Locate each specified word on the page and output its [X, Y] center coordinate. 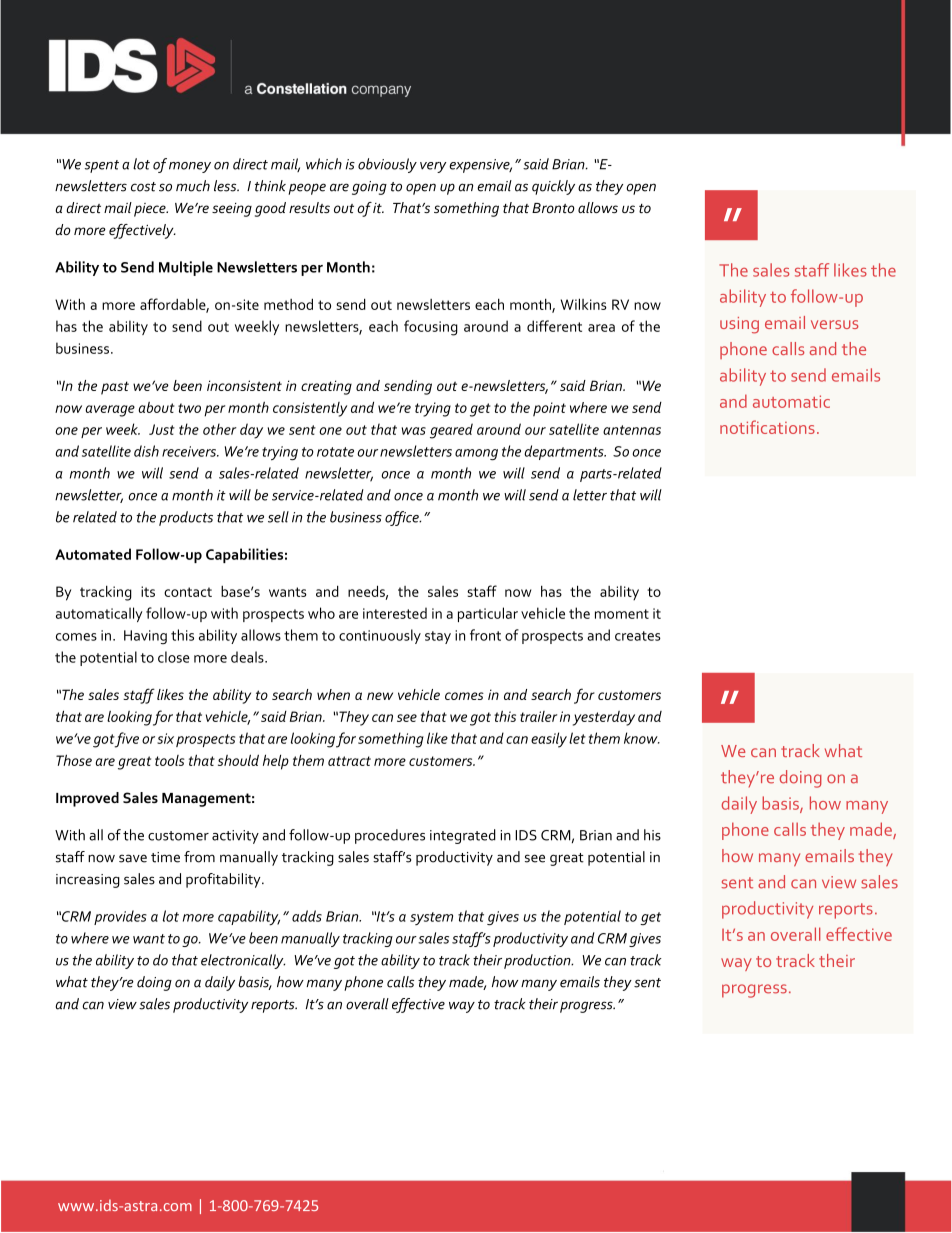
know [642, 738]
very [433, 167]
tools [170, 760]
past [115, 388]
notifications [767, 427]
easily [549, 740]
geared [451, 431]
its [148, 591]
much [193, 186]
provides [120, 917]
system [431, 918]
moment [622, 614]
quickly [553, 187]
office [403, 518]
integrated [463, 836]
